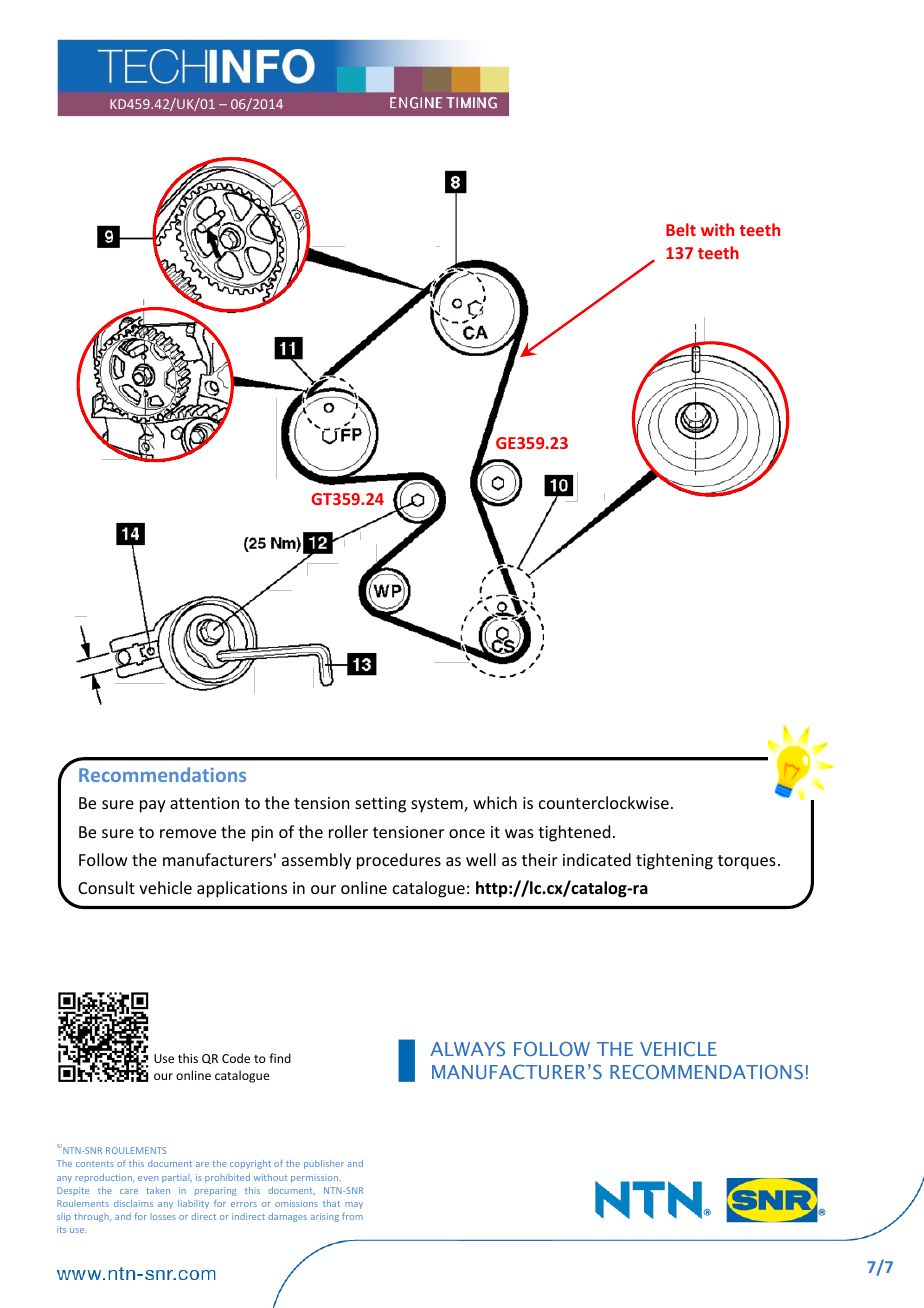  What do you see at coordinates (604, 802) in the image?
I see `counterclockwise` at bounding box center [604, 802].
